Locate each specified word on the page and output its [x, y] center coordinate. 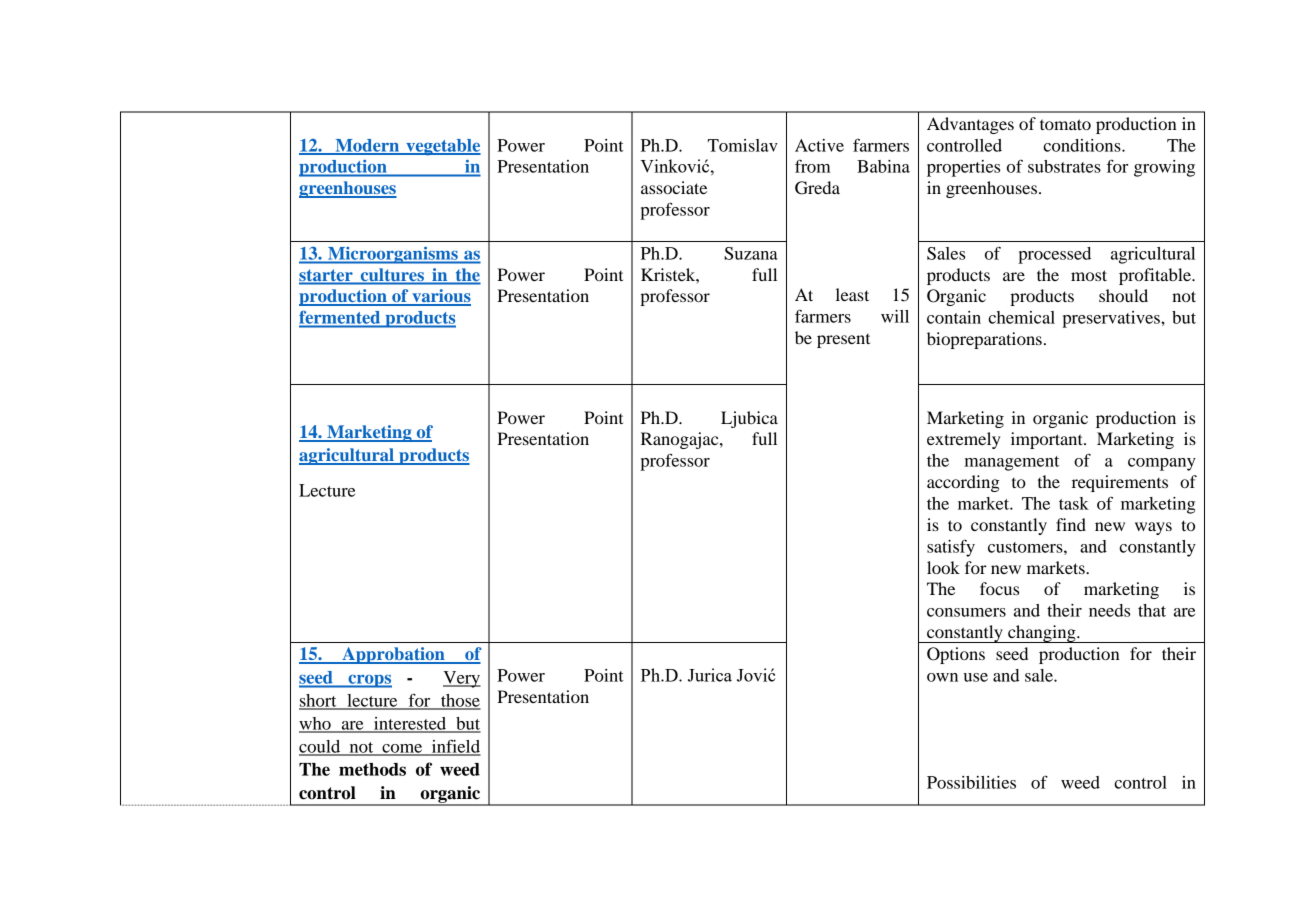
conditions [1083, 145]
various [440, 297]
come [402, 749]
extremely [964, 440]
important [1048, 440]
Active [819, 145]
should [1123, 295]
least [852, 294]
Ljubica [749, 419]
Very [462, 679]
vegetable [442, 147]
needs [1109, 610]
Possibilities [971, 782]
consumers [966, 612]
